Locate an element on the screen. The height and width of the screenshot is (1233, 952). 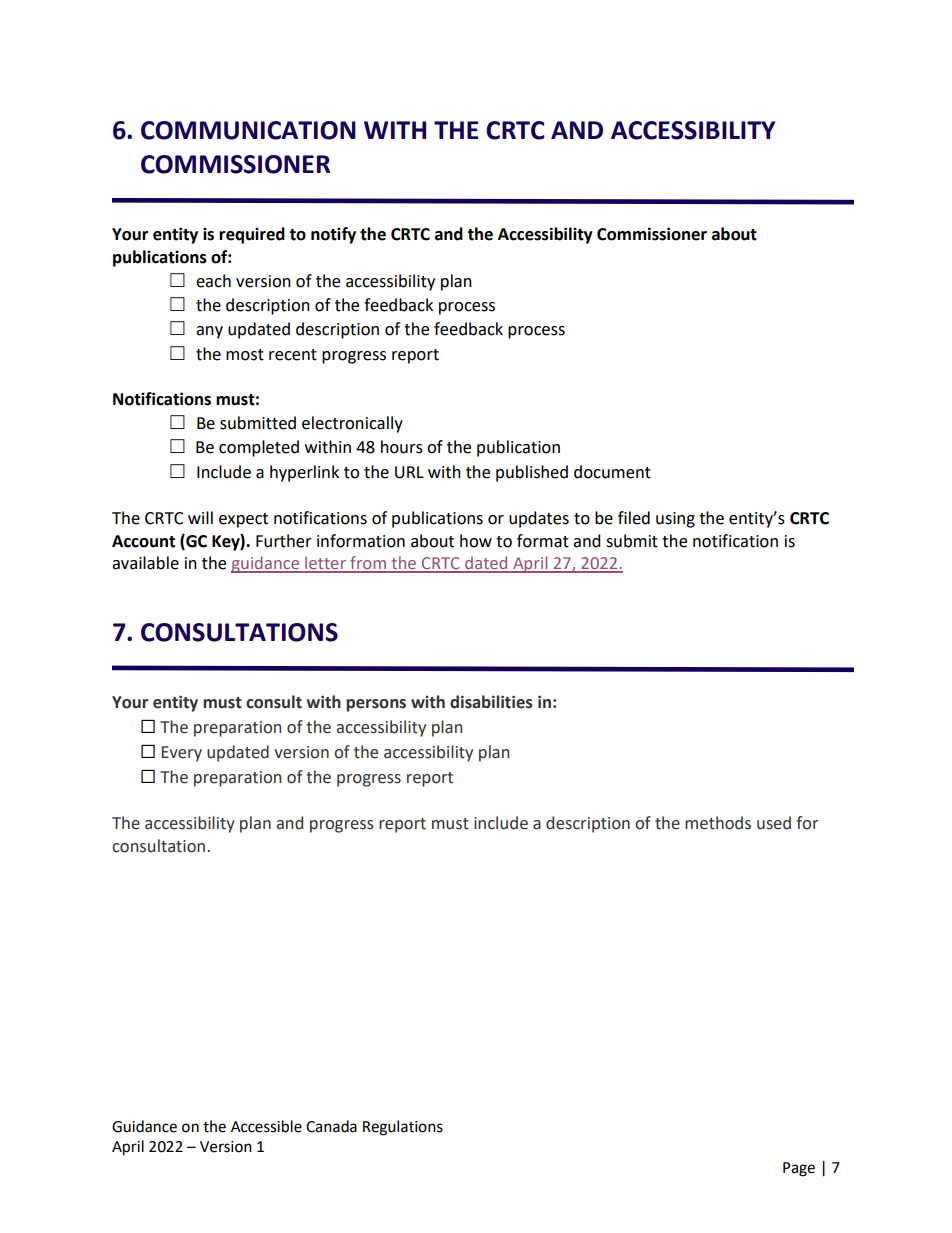
COMMUNICATION is located at coordinates (248, 130).
